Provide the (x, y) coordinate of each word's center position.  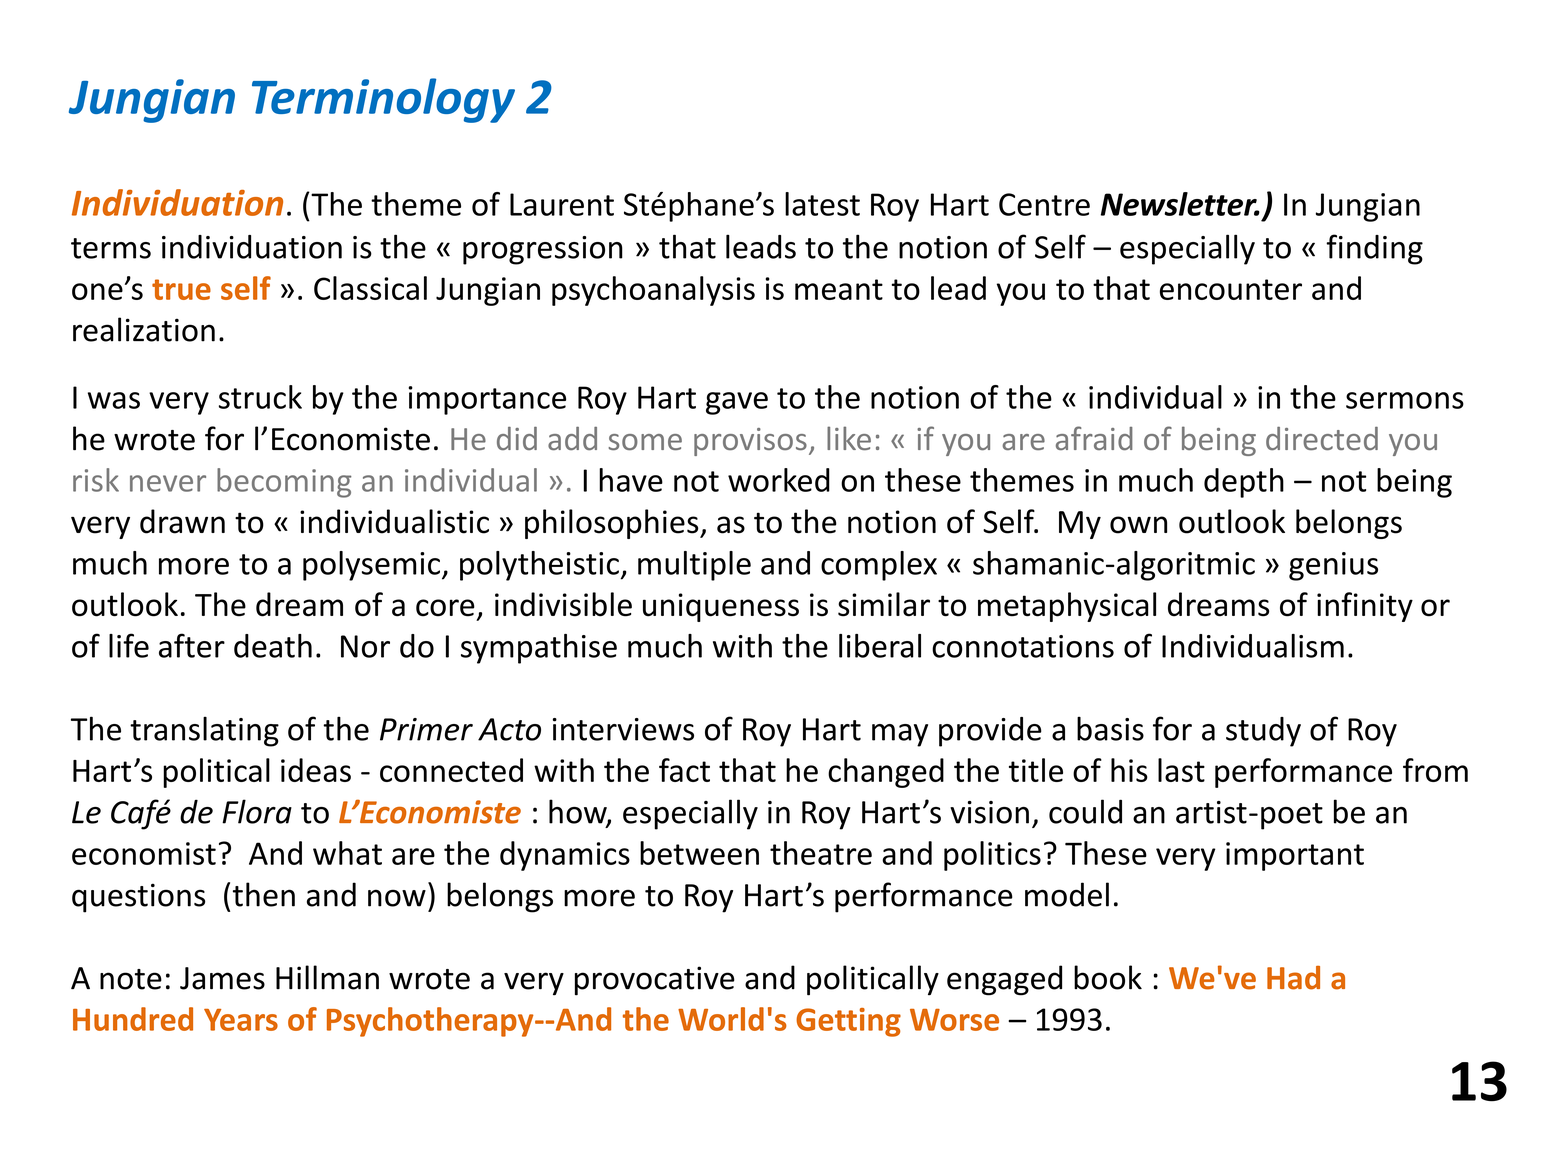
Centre (1044, 204)
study (1263, 732)
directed (1322, 438)
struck (260, 397)
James (222, 978)
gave (737, 403)
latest (822, 204)
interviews (623, 729)
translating (204, 731)
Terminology (383, 100)
